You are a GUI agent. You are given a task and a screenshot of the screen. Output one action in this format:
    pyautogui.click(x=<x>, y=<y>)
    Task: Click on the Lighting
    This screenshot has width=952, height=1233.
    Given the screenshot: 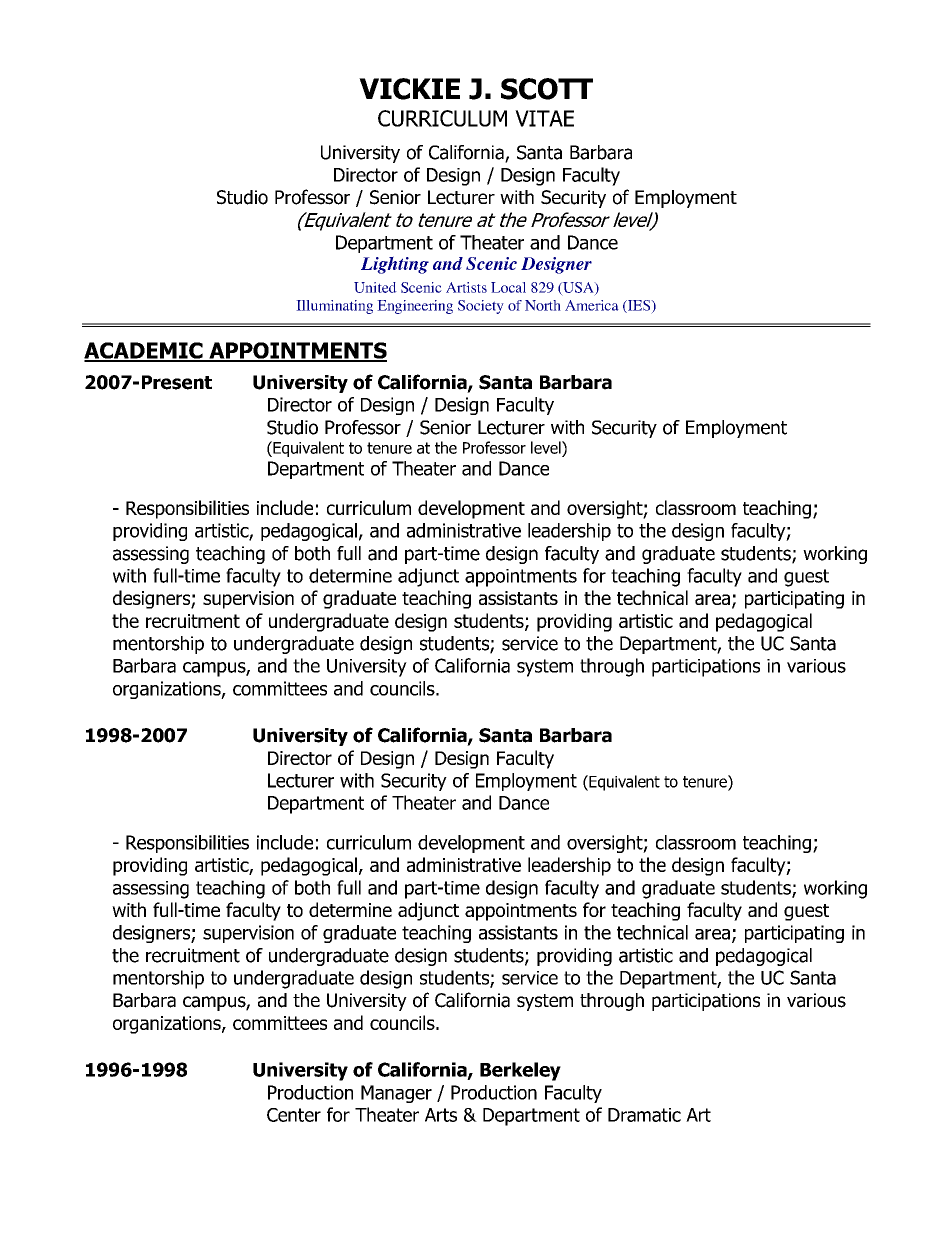 What is the action you would take?
    pyautogui.click(x=395, y=265)
